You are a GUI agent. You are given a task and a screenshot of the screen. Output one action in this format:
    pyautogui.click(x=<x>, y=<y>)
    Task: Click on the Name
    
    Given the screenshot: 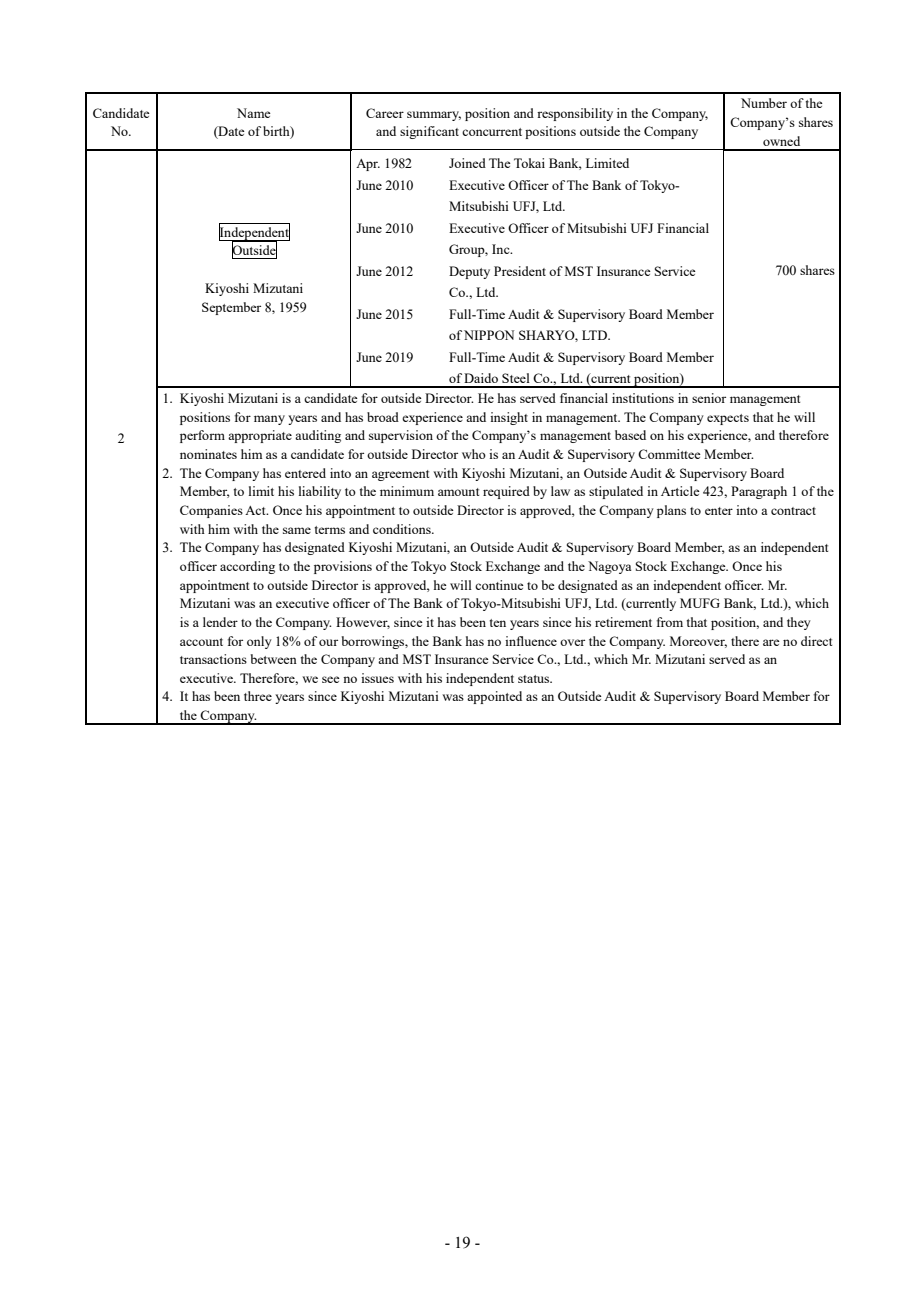 What is the action you would take?
    pyautogui.click(x=254, y=113)
